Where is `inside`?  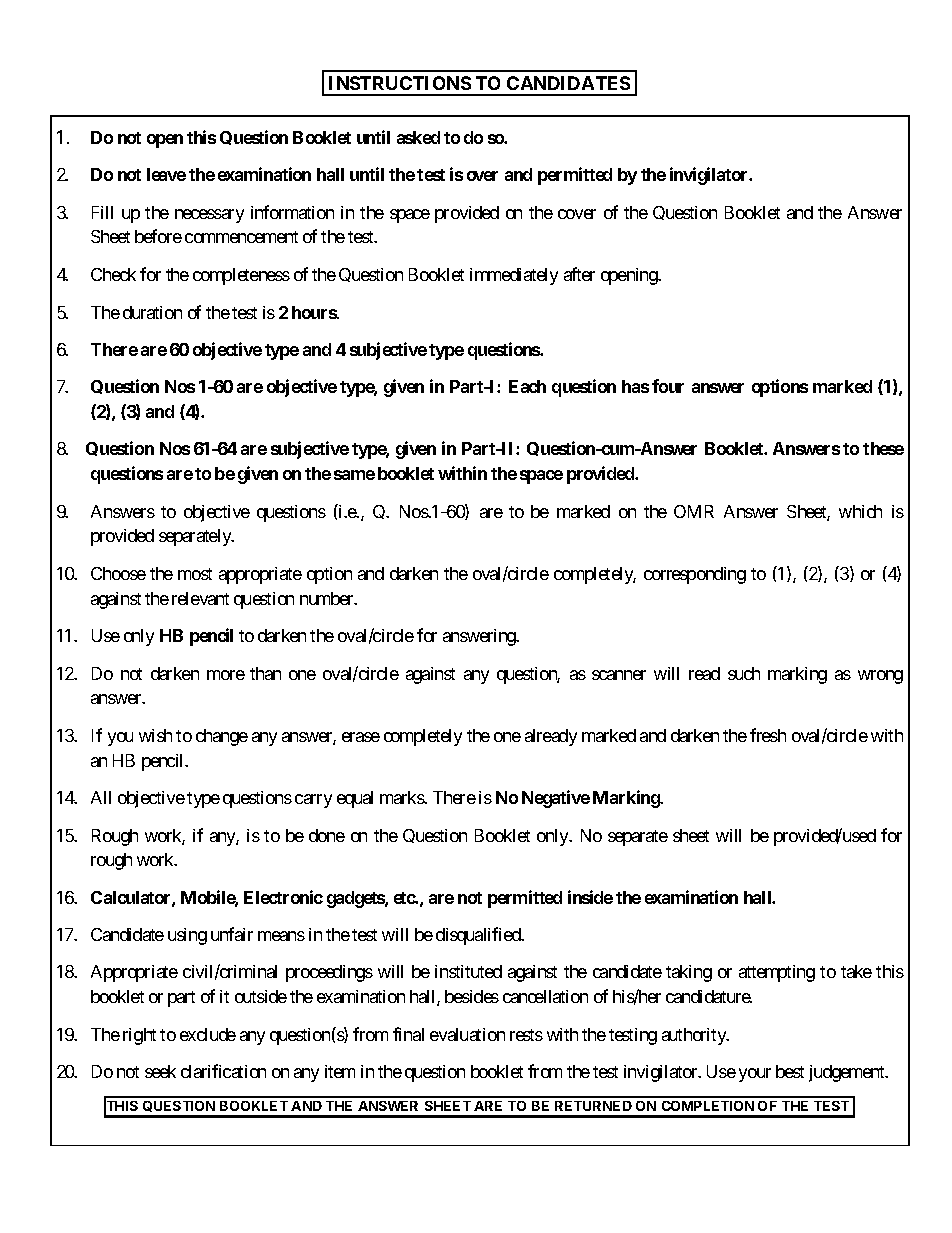 inside is located at coordinates (590, 897).
